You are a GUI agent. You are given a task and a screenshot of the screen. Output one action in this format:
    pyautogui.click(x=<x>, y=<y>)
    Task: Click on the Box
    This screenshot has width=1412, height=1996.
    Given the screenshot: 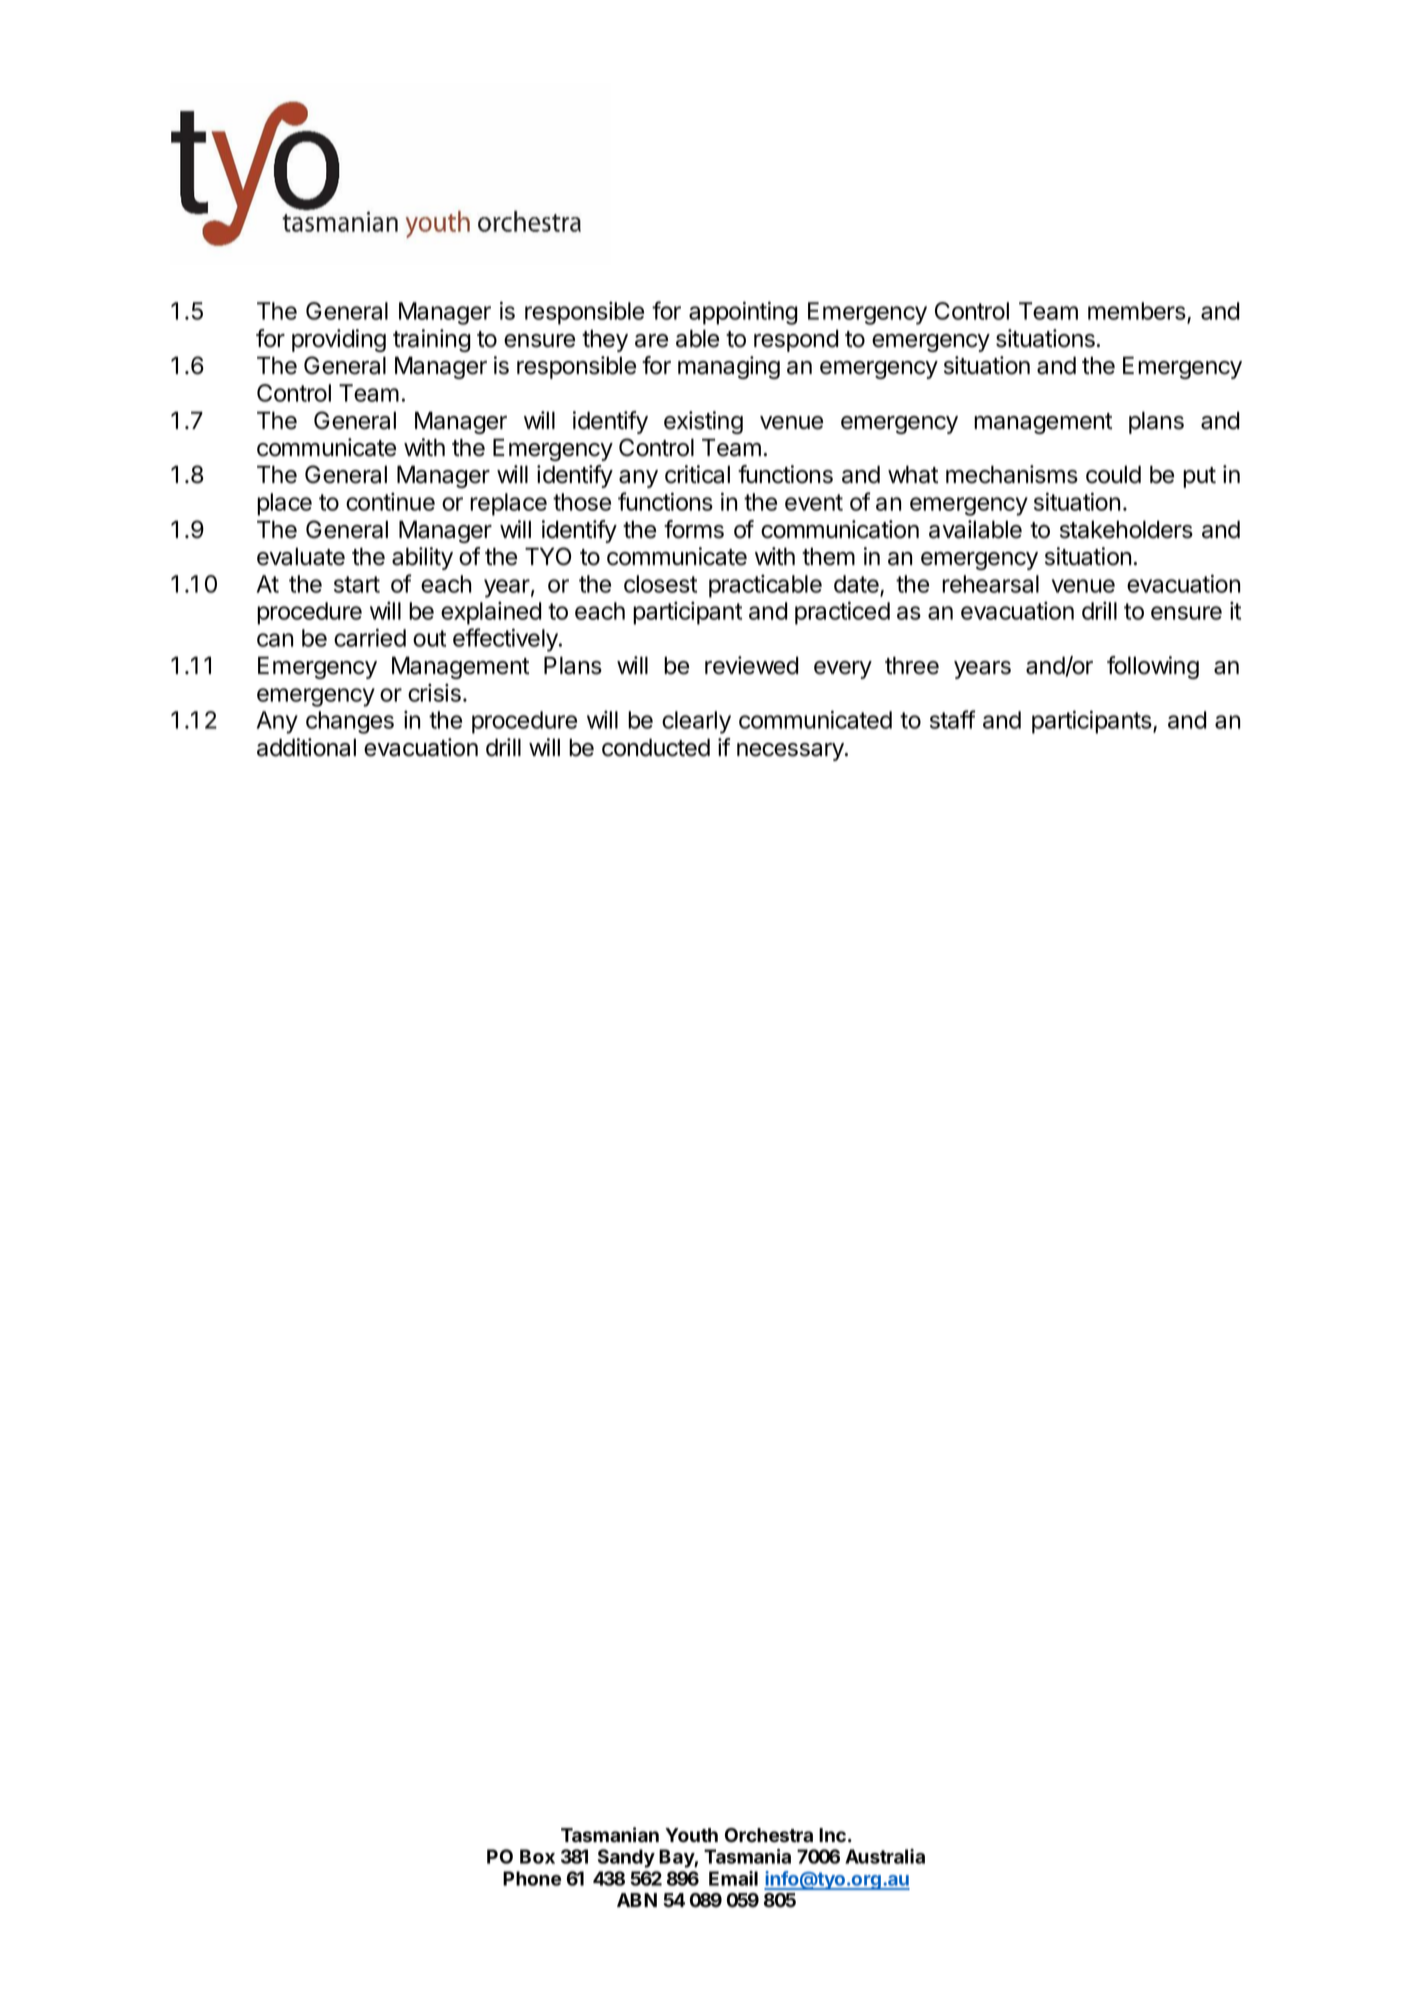 What is the action you would take?
    pyautogui.click(x=537, y=1856)
